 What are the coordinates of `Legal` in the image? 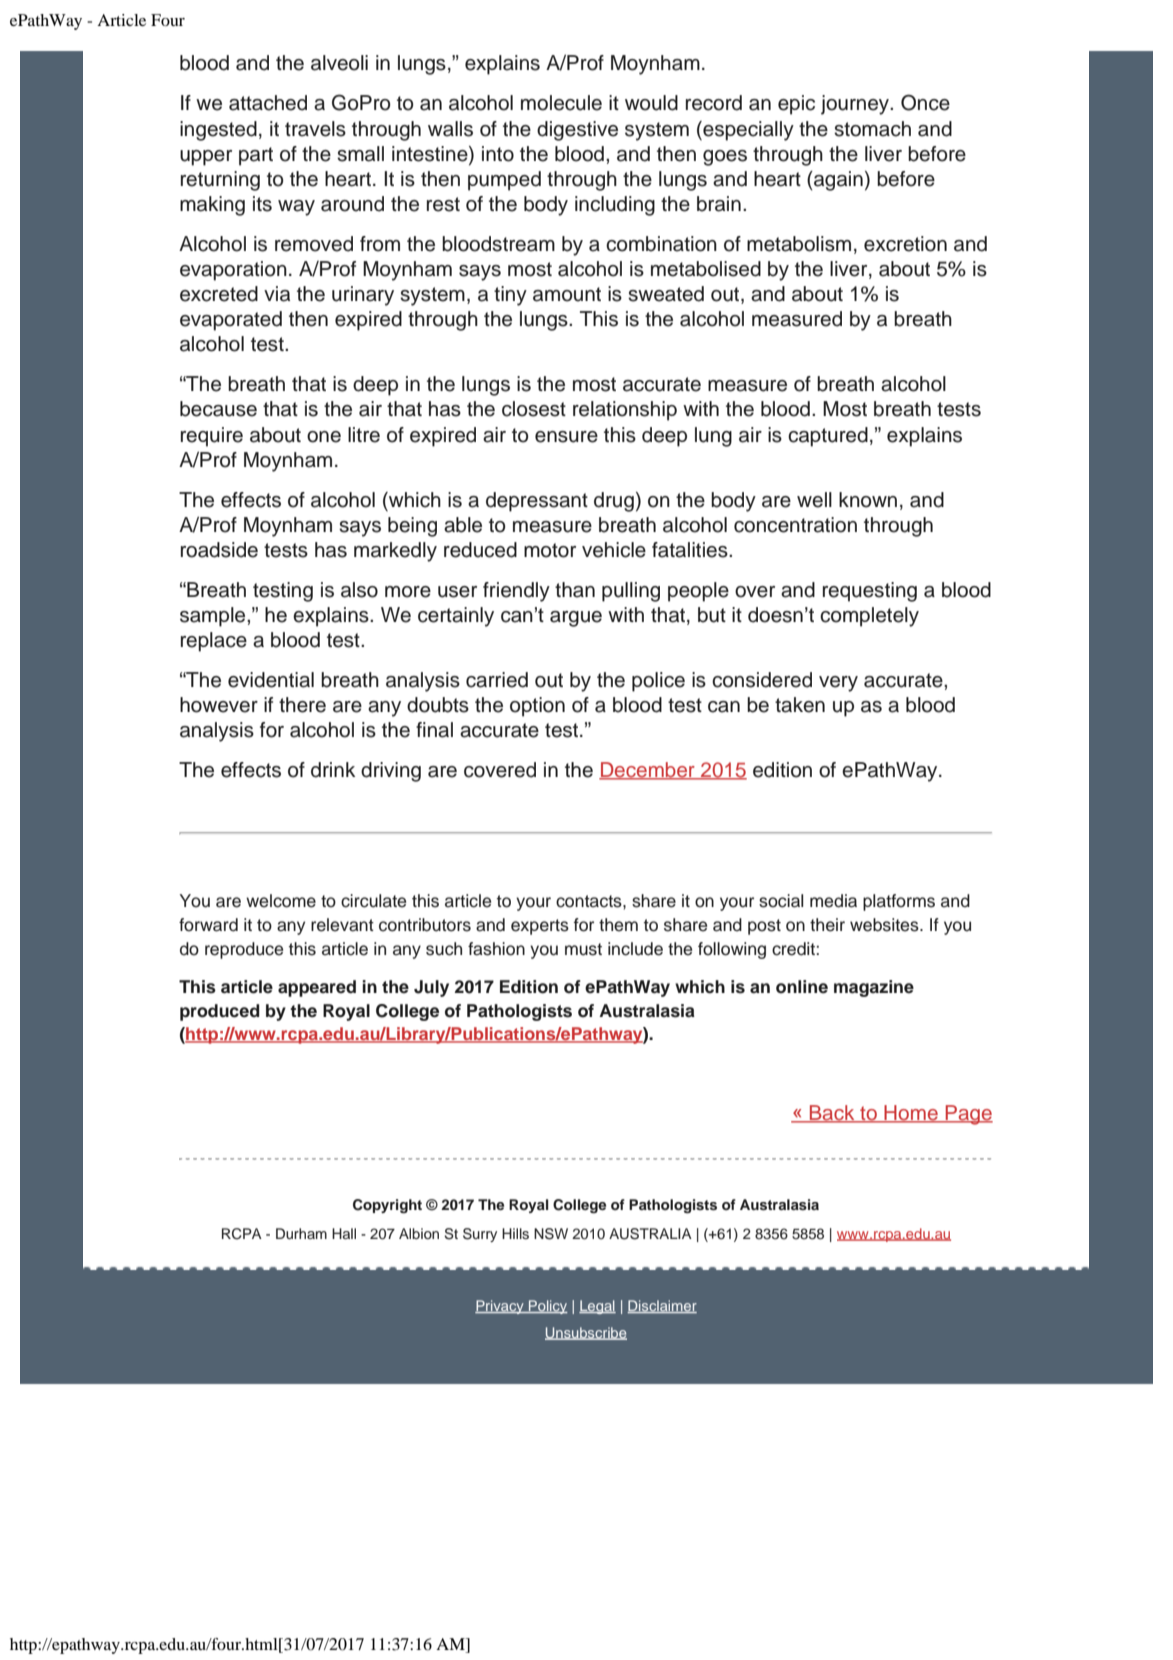 It's located at (597, 1307).
